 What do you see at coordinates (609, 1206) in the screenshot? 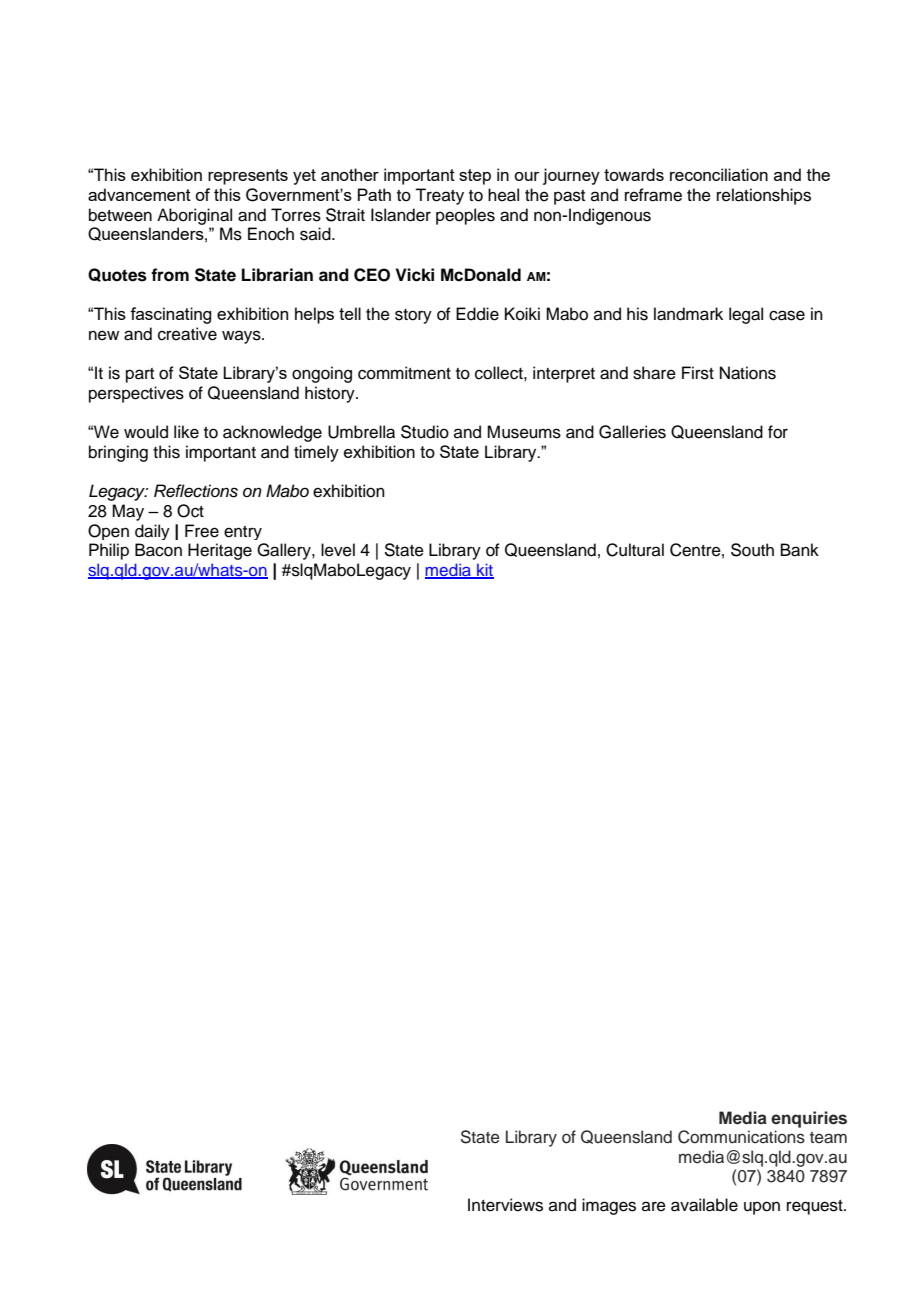
I see `images` at bounding box center [609, 1206].
